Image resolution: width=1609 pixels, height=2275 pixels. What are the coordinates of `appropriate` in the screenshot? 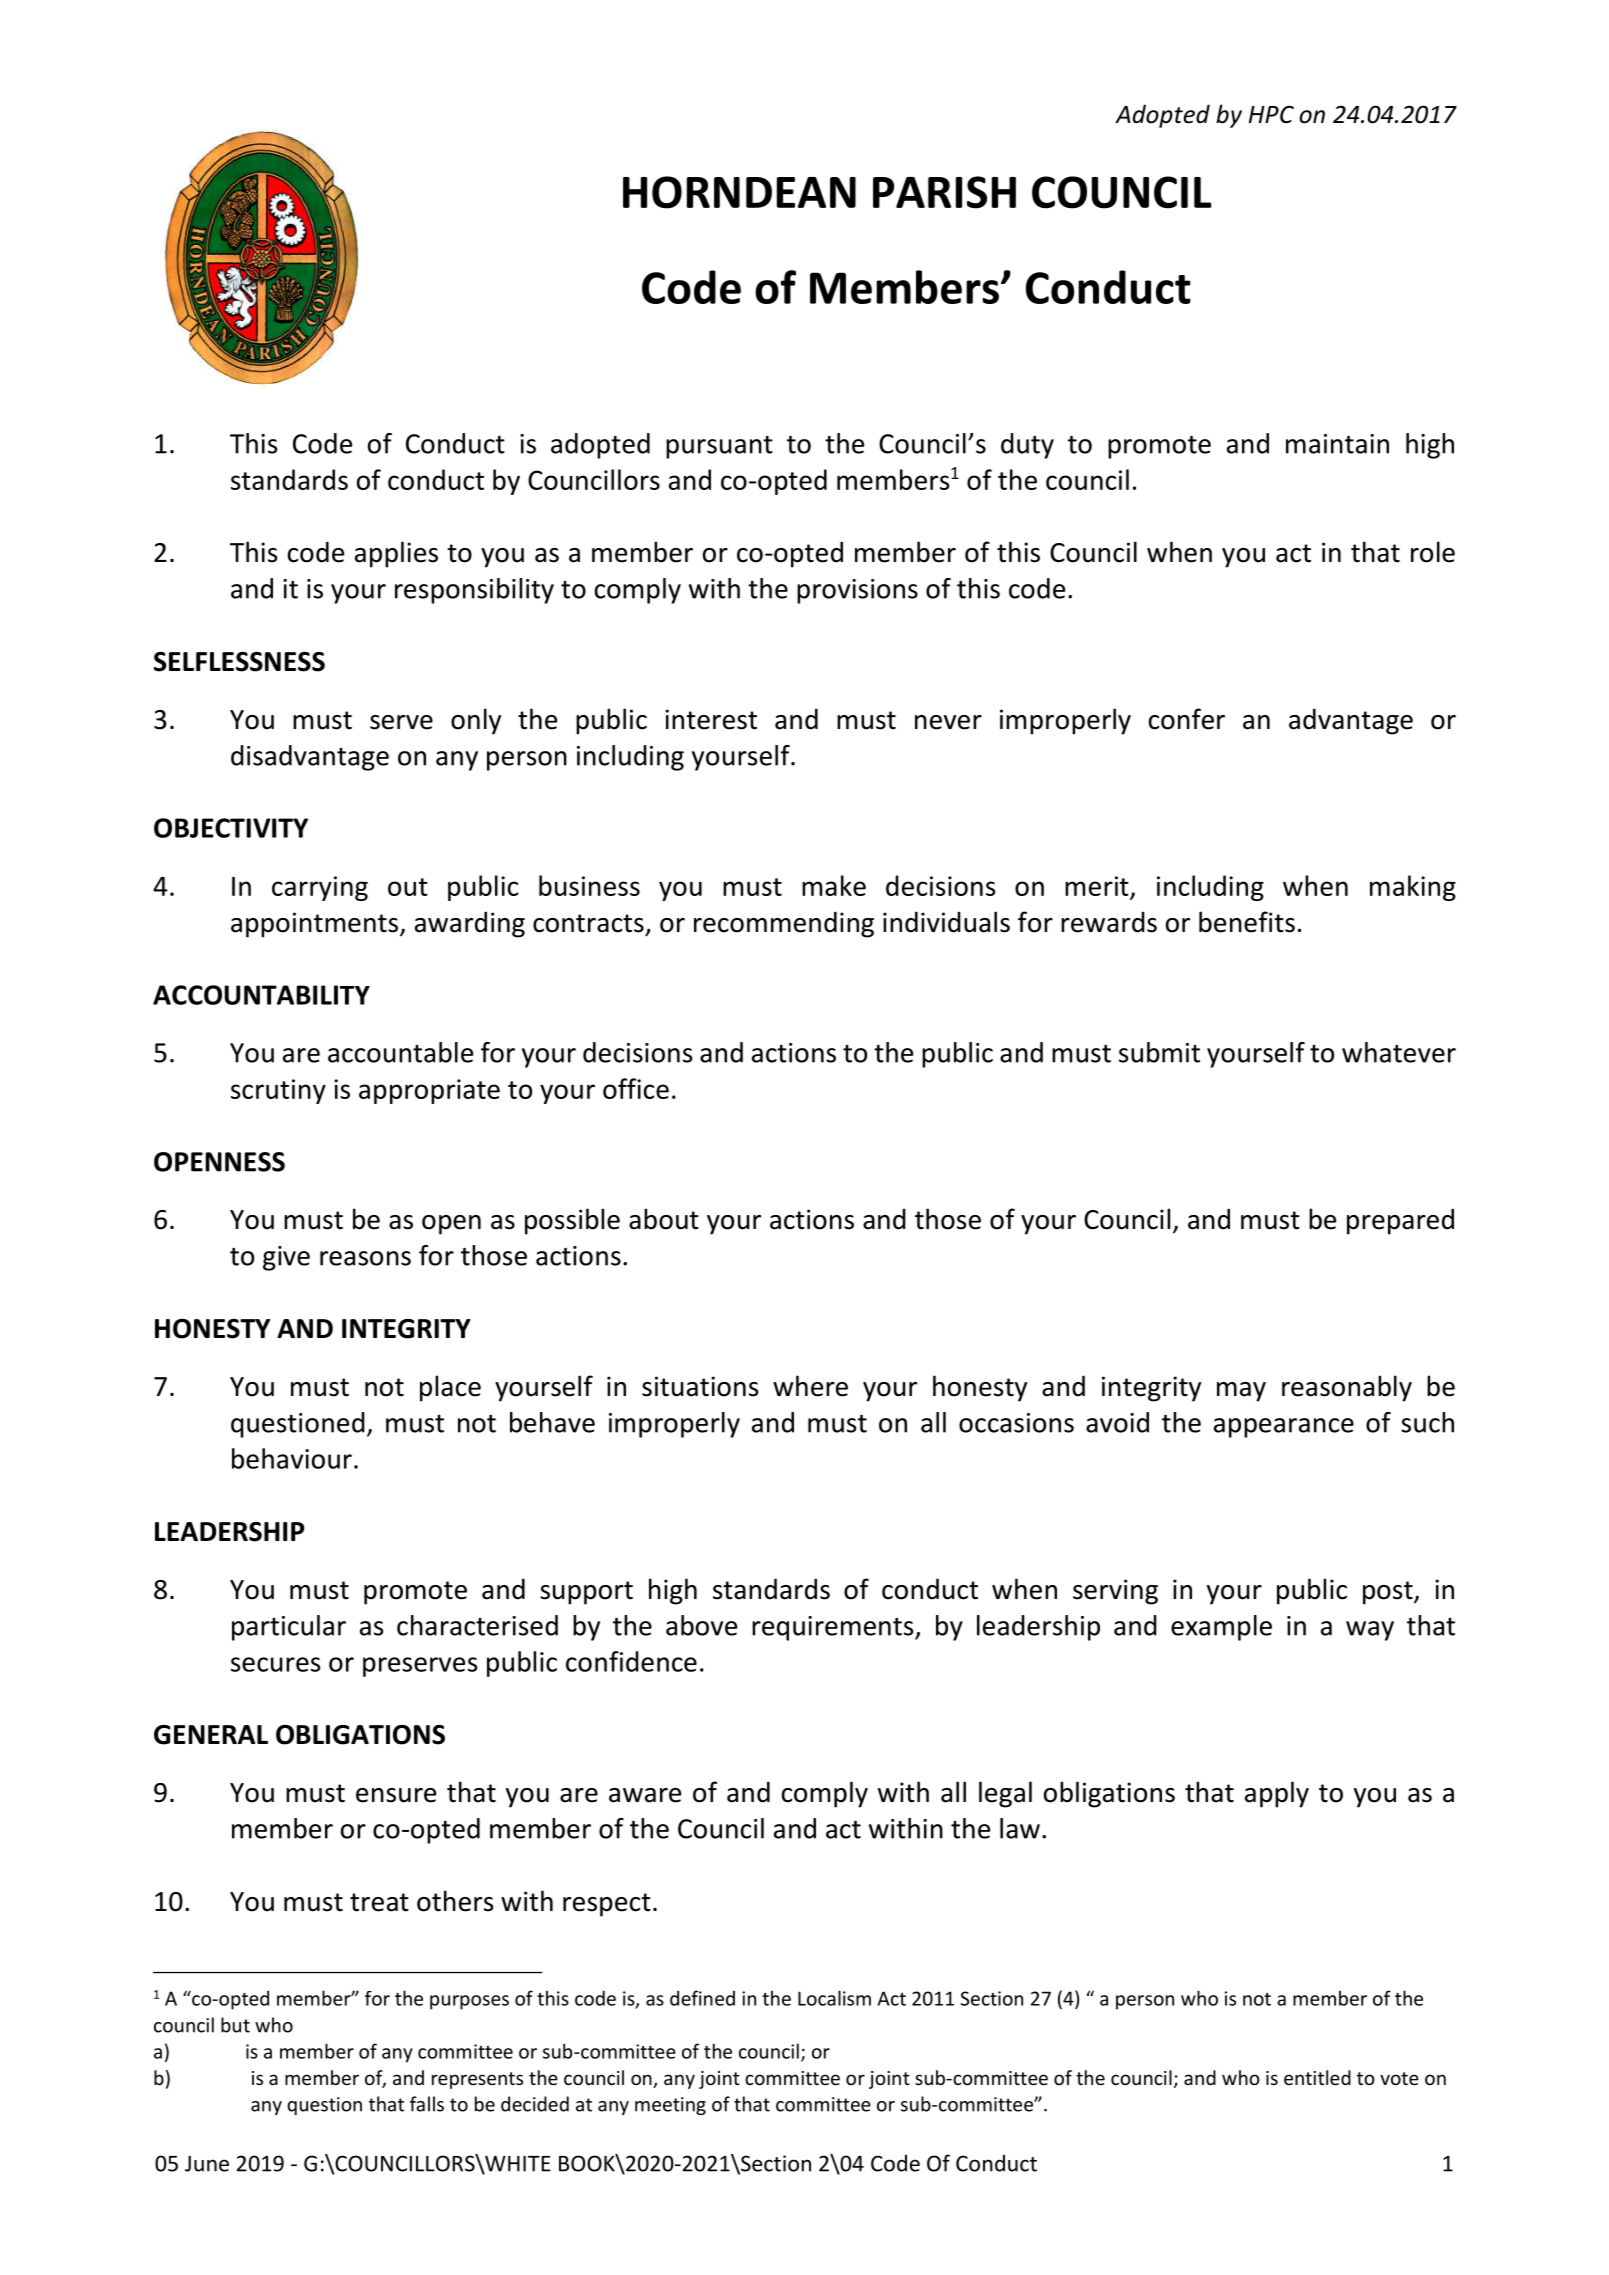 It's located at (429, 1091).
